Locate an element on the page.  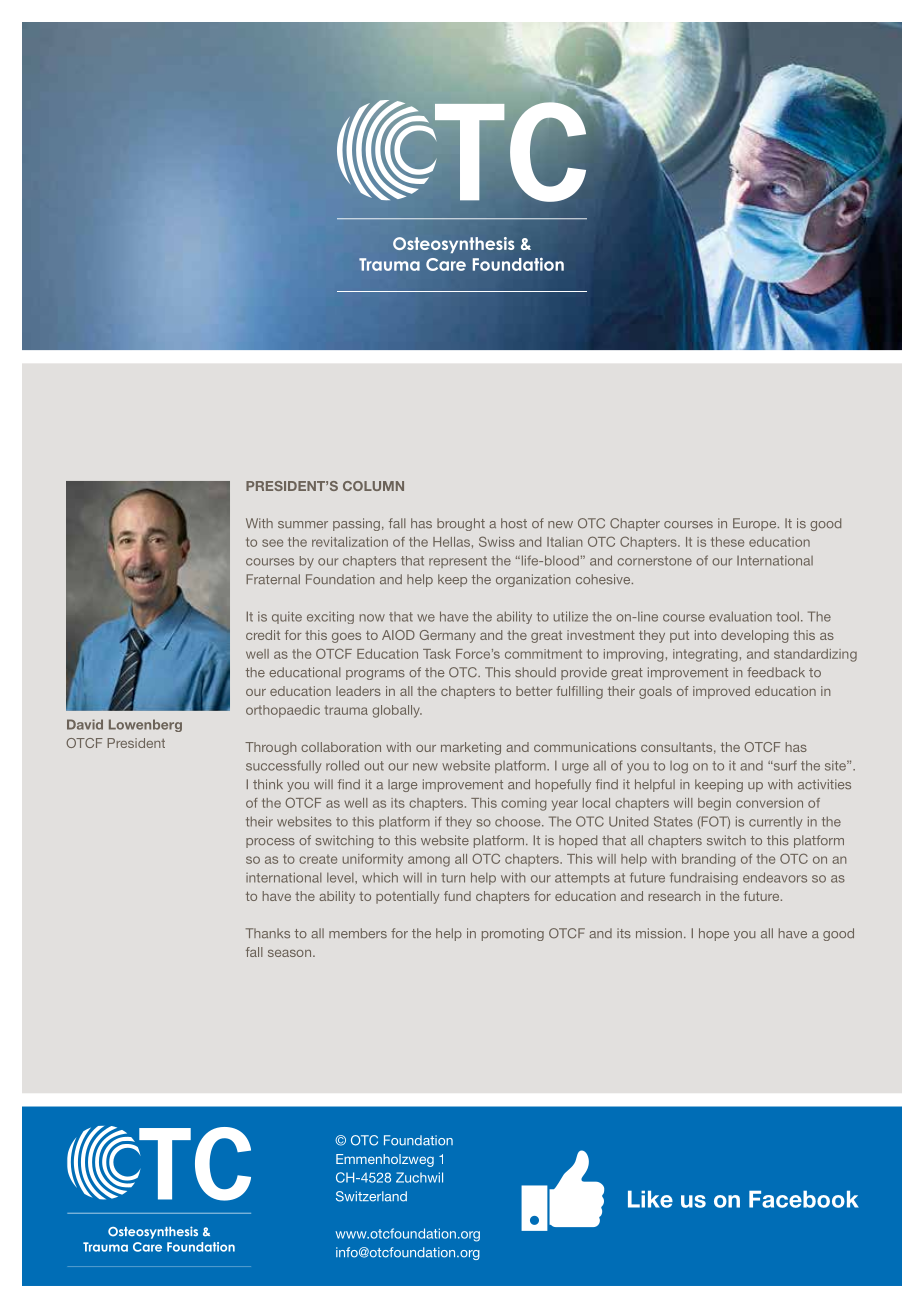
brought is located at coordinates (461, 524).
